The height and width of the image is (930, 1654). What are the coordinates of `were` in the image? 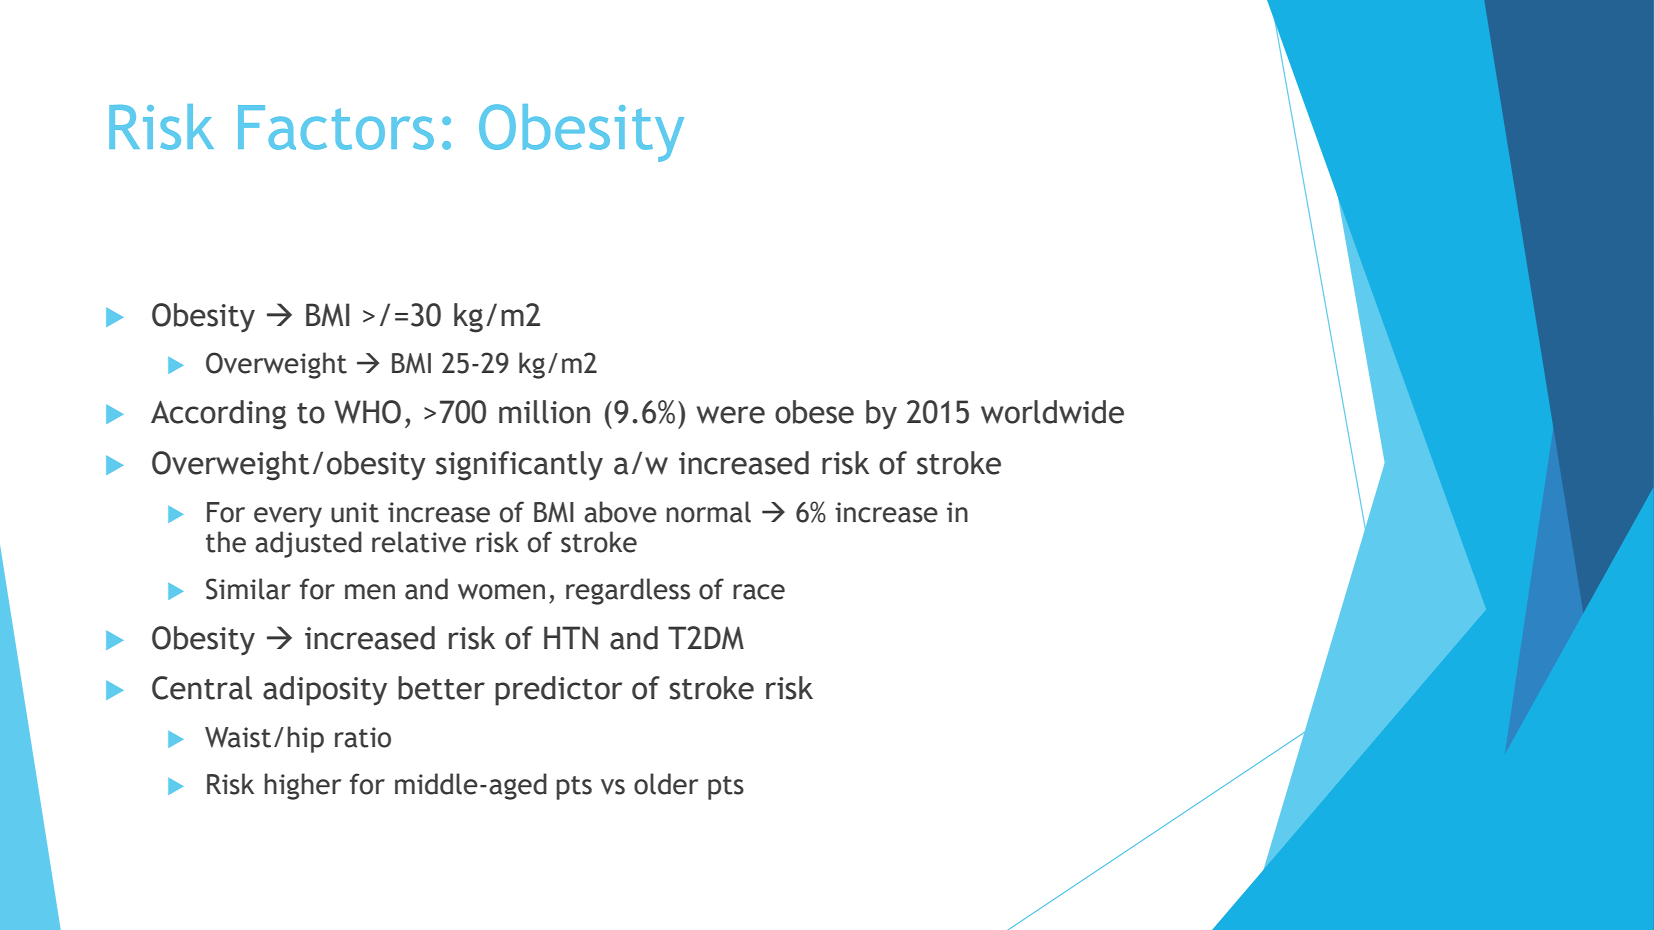 It's located at (731, 415).
